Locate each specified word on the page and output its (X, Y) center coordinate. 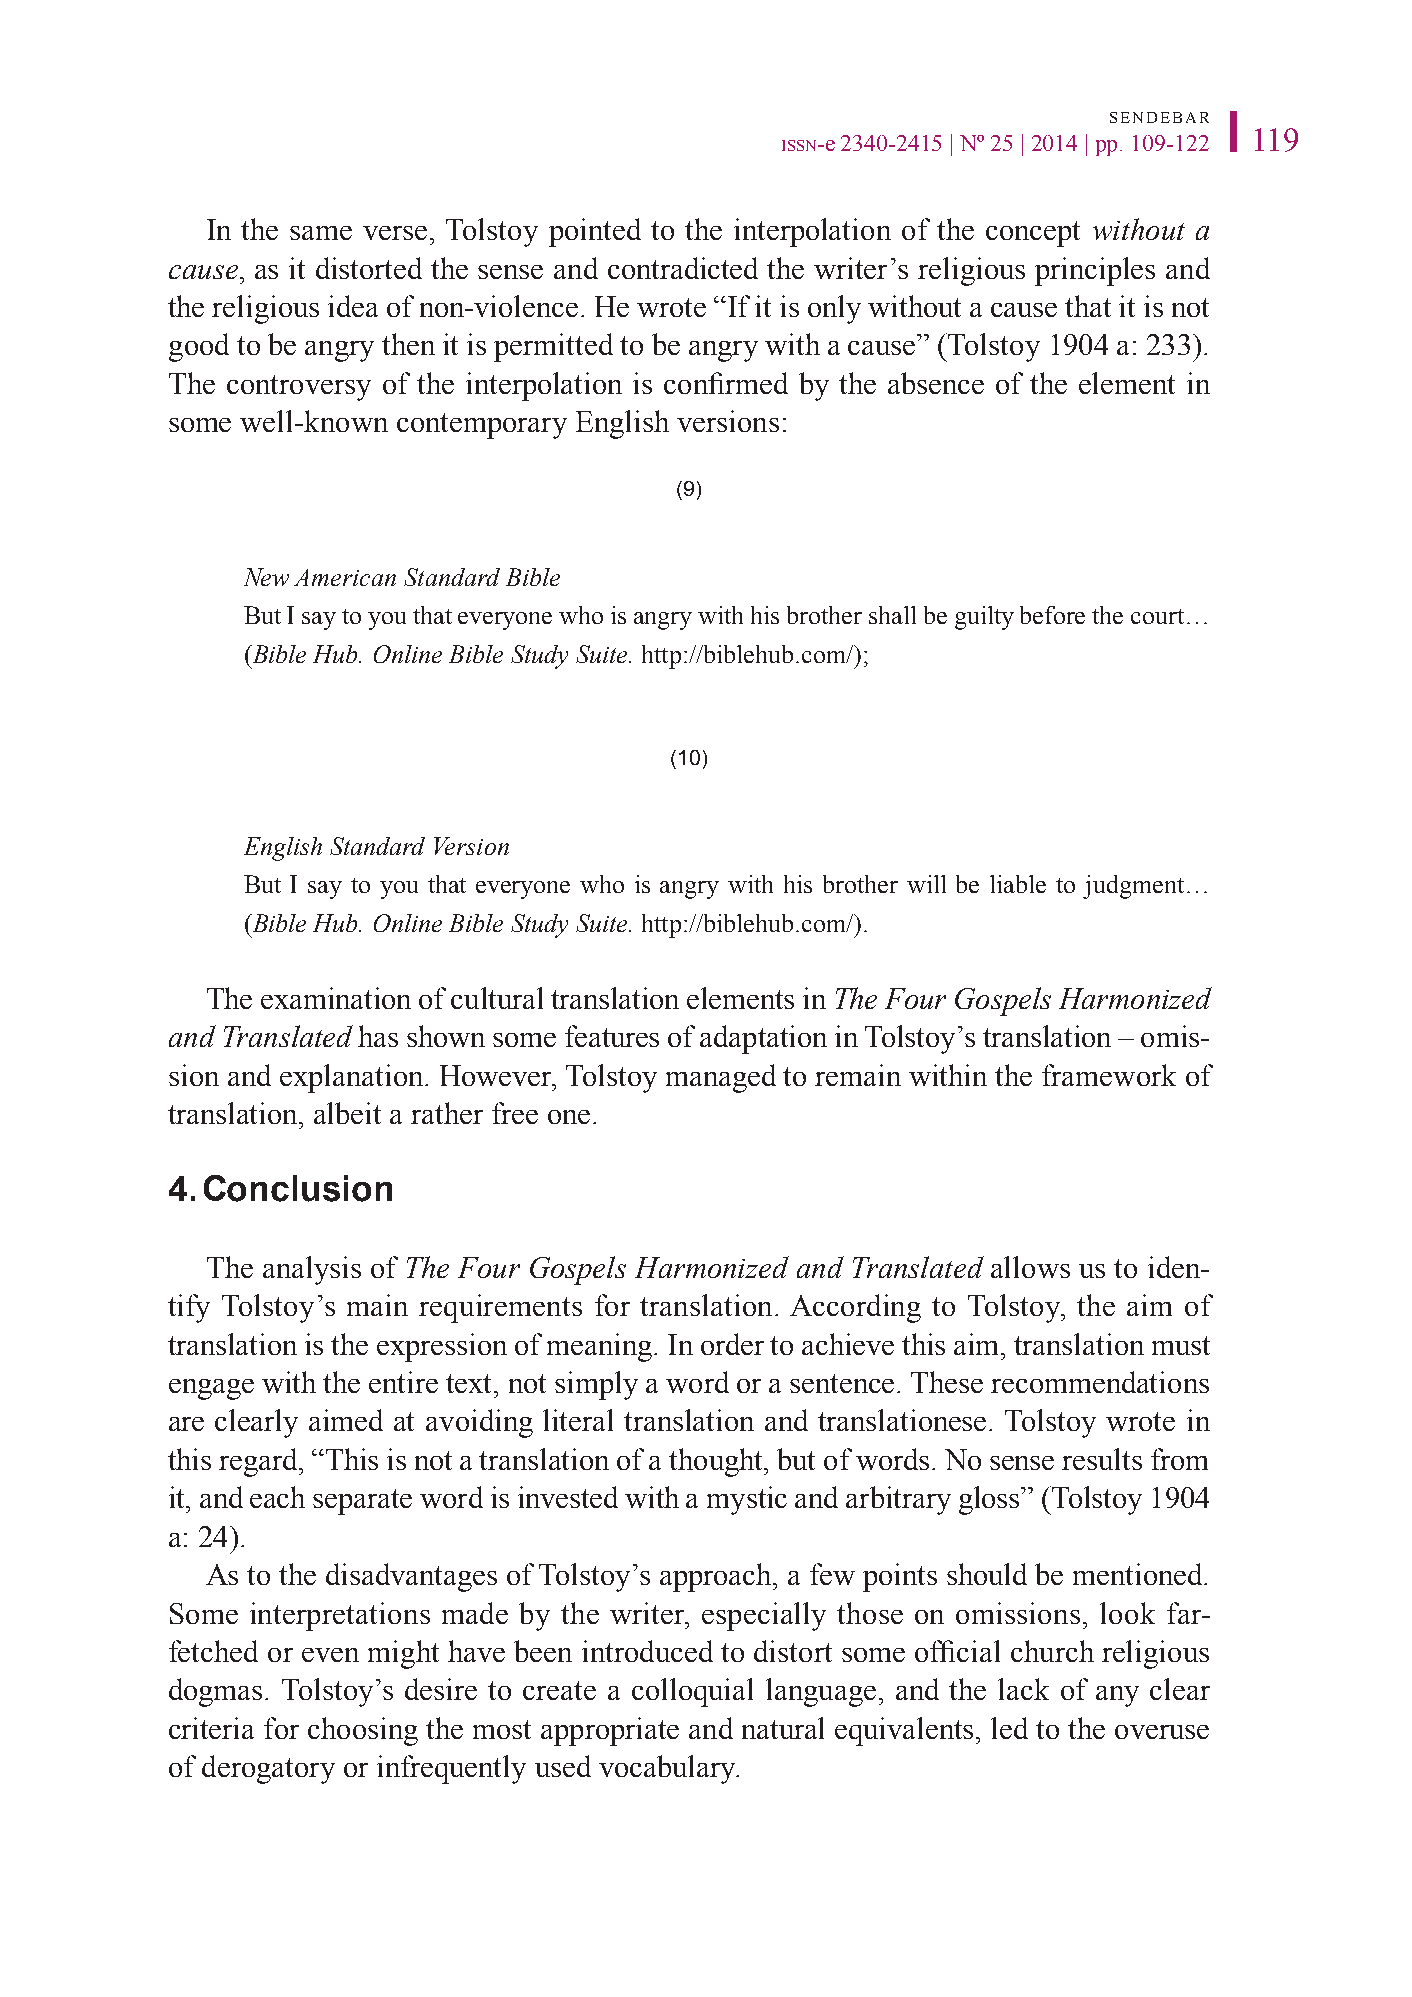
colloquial (692, 1692)
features (612, 1036)
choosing (363, 1731)
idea (353, 306)
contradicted (683, 268)
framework (1109, 1075)
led (1009, 1728)
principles (1095, 271)
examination (336, 998)
